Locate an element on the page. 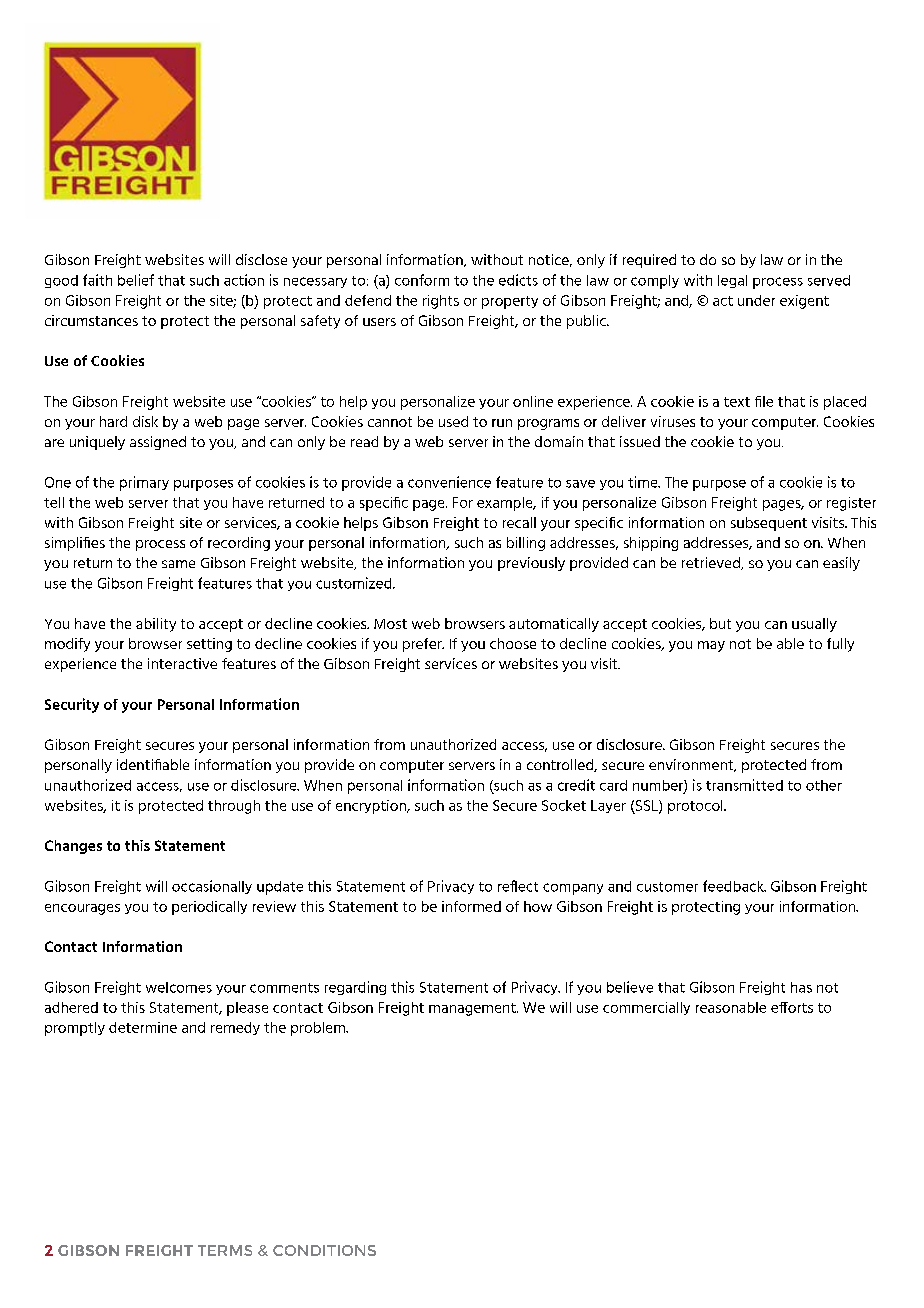  has is located at coordinates (801, 987).
